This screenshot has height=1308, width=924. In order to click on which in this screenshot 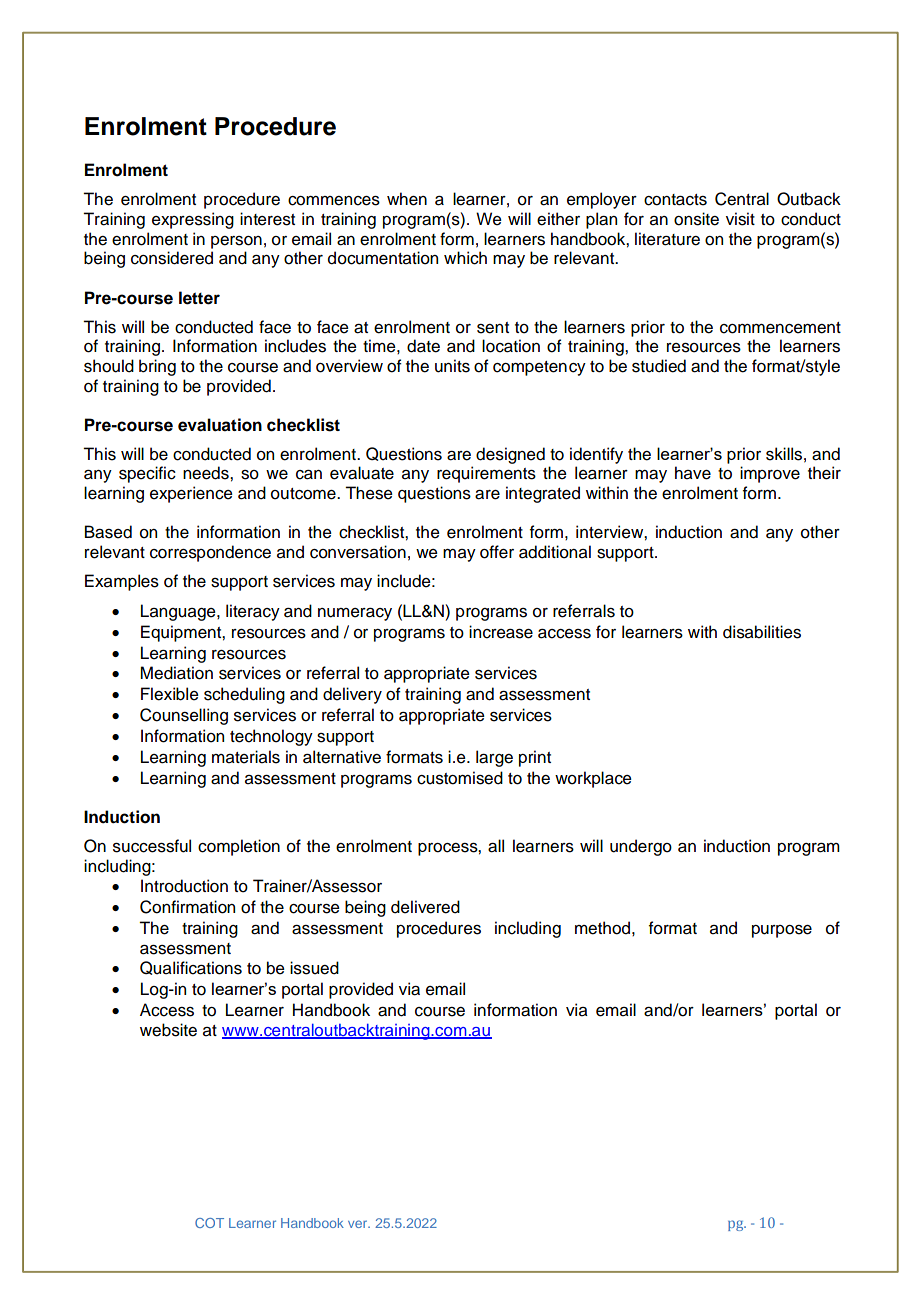, I will do `click(465, 258)`.
